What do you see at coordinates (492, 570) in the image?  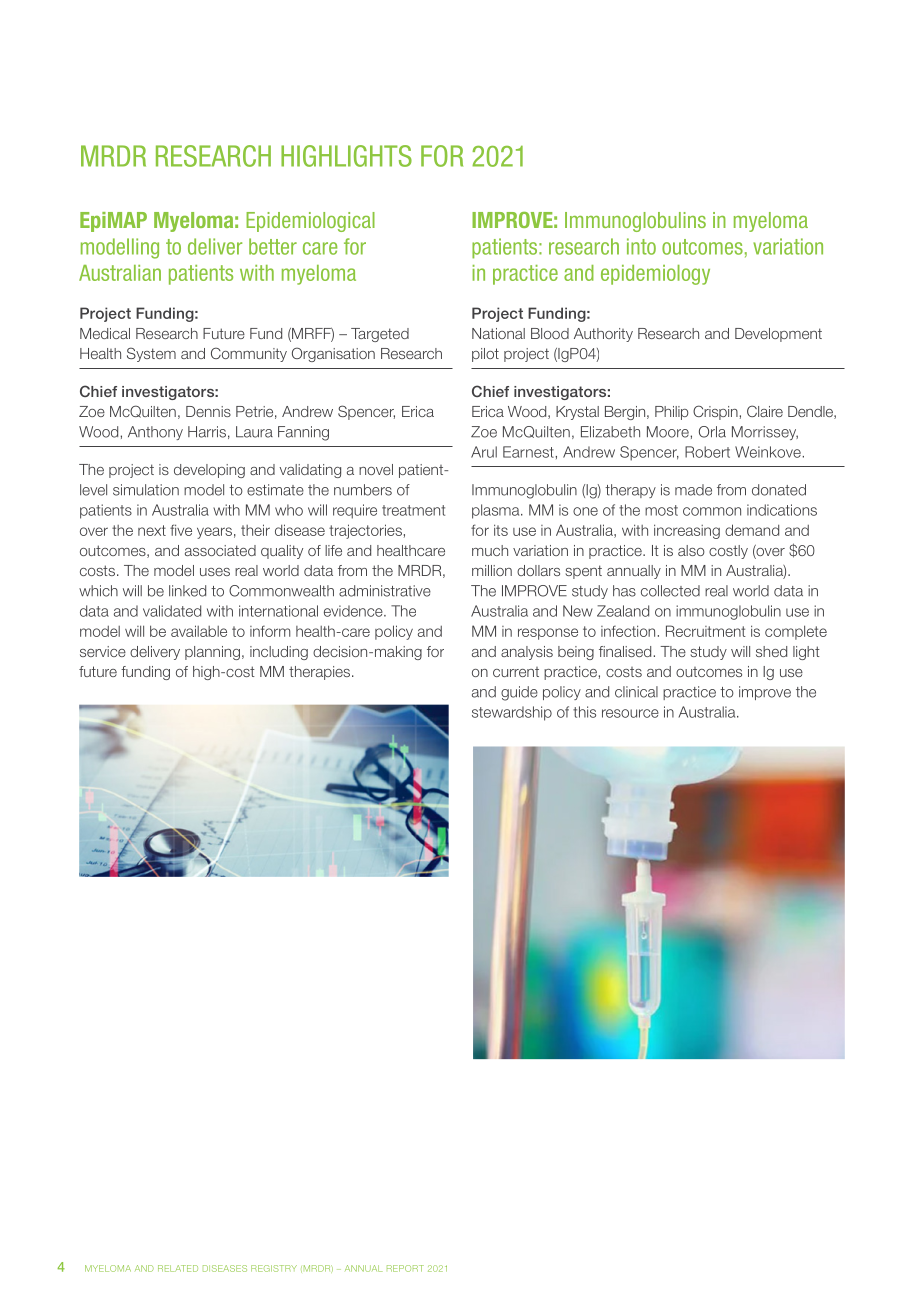 I see `million` at bounding box center [492, 570].
